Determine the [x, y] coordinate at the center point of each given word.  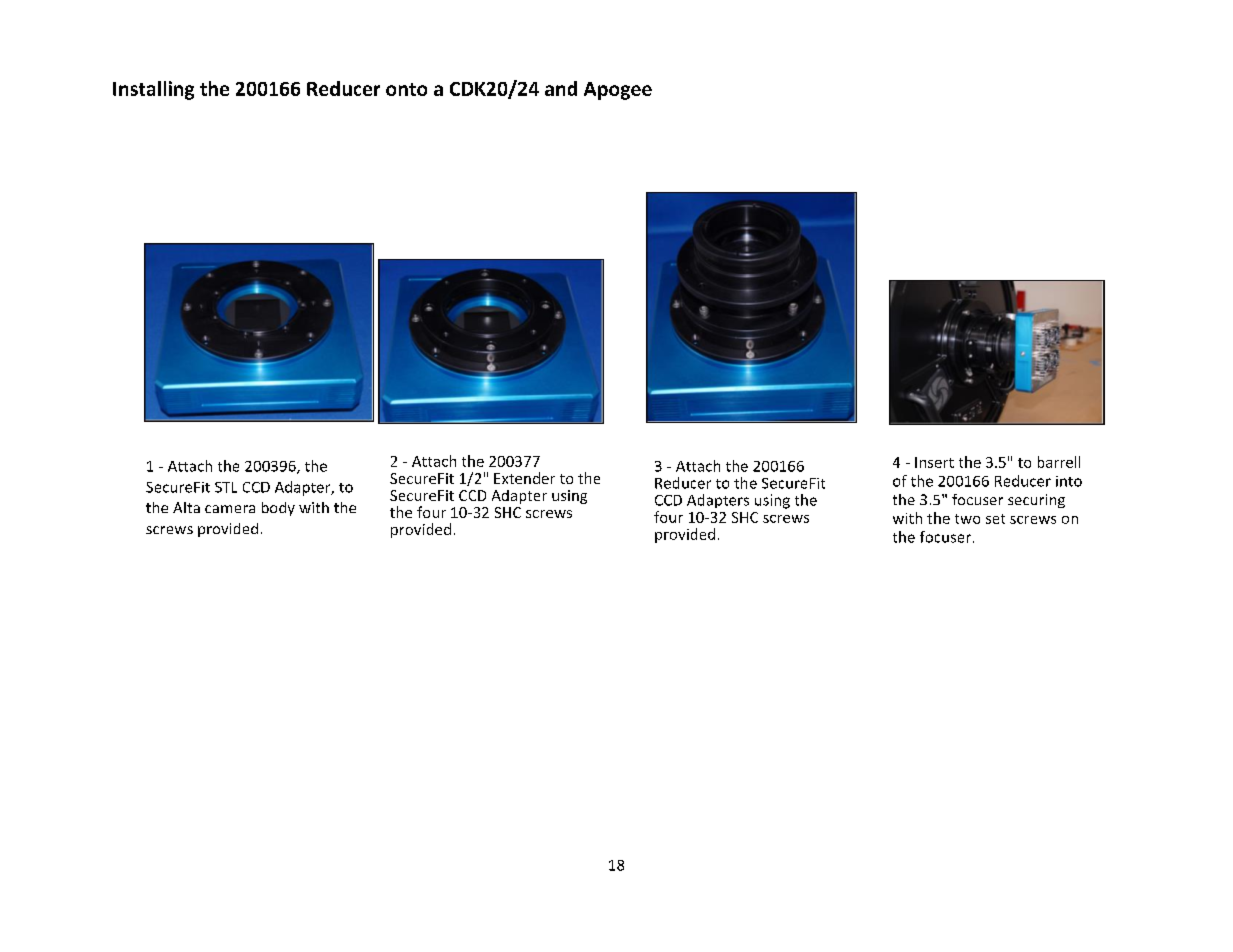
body [278, 509]
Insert [934, 462]
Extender [524, 478]
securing [1036, 501]
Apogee [618, 91]
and [561, 88]
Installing [153, 90]
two [967, 519]
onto [406, 89]
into [1069, 481]
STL [226, 487]
